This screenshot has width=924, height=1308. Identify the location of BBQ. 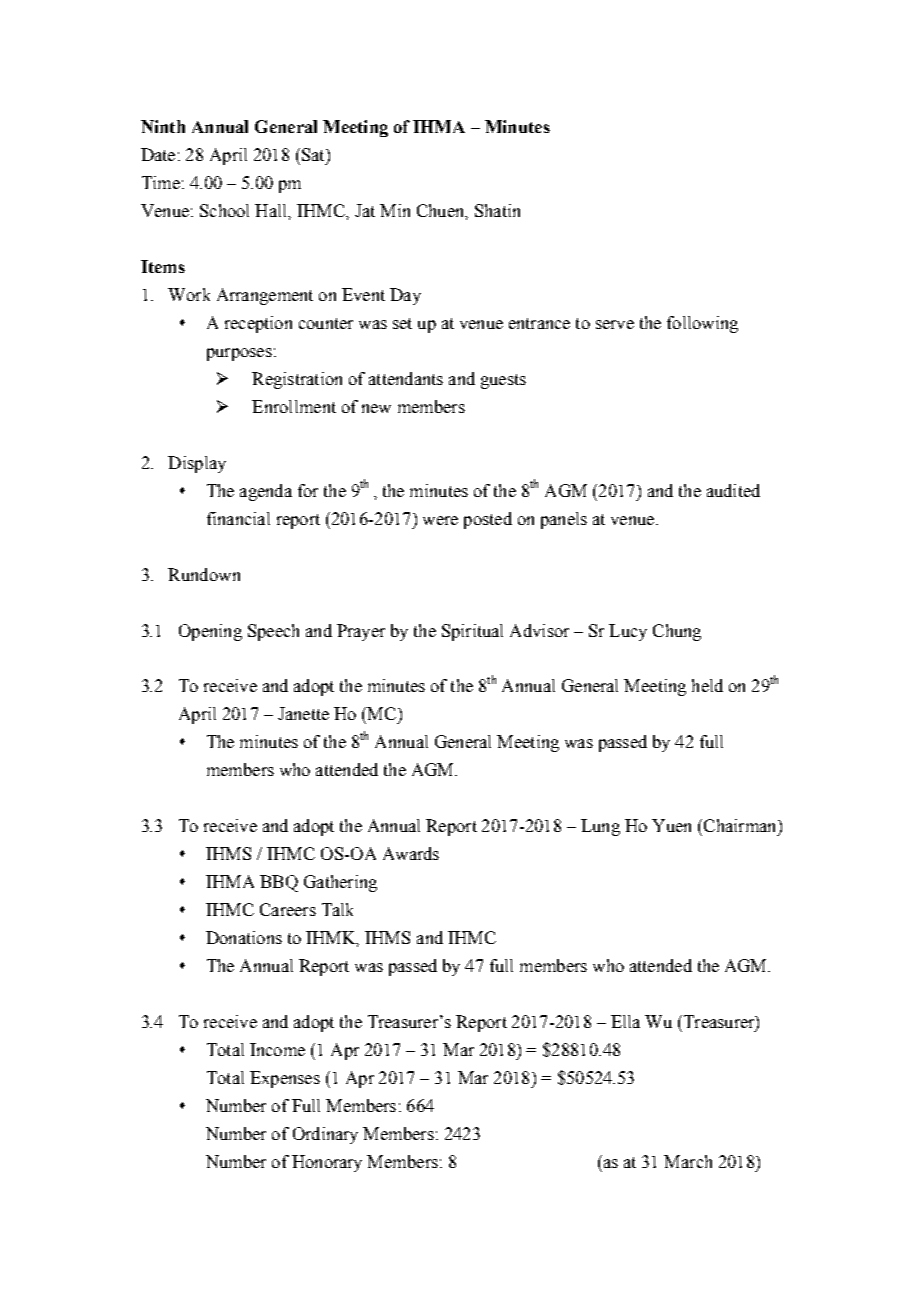
(279, 883).
